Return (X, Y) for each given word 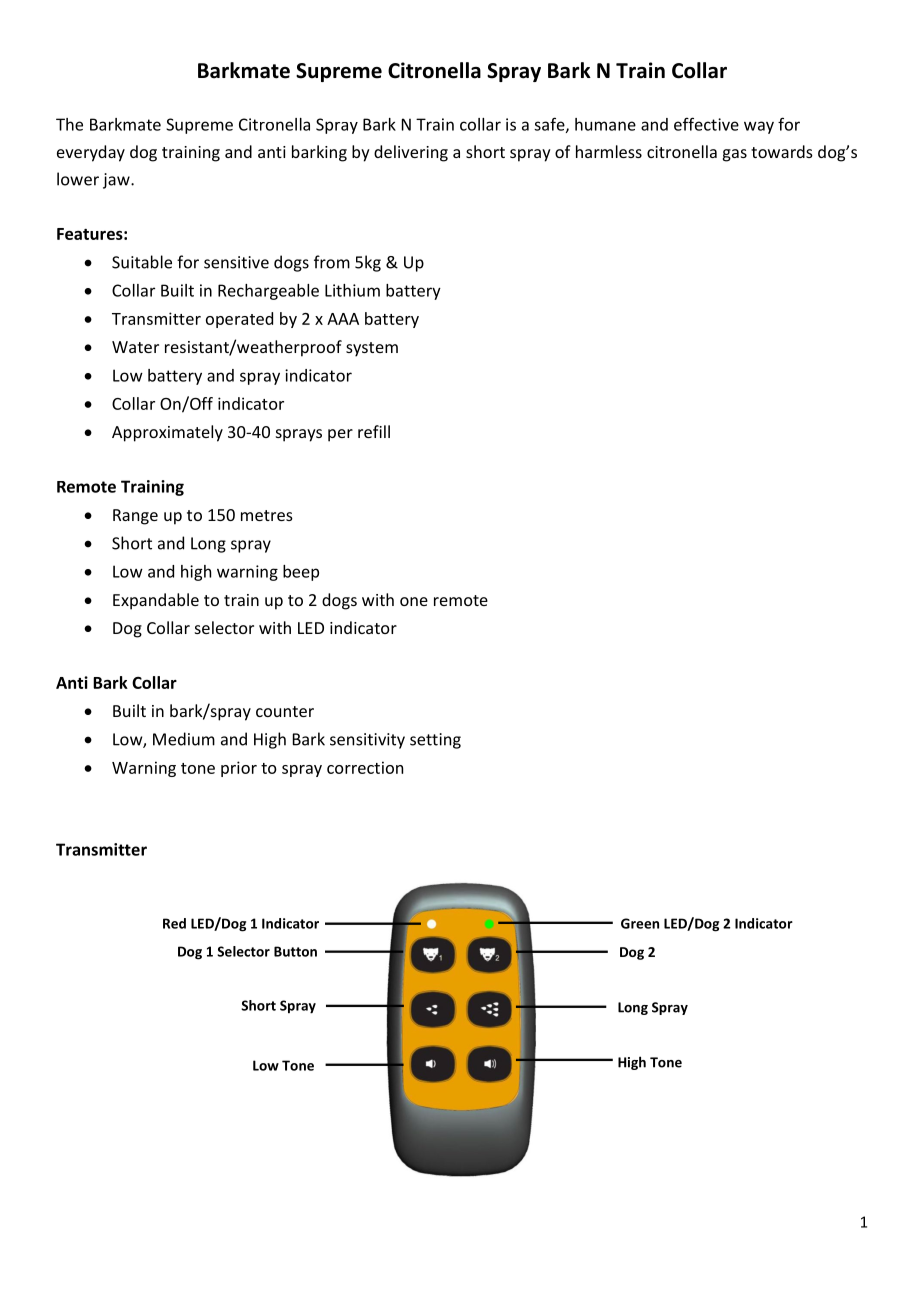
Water (135, 347)
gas (735, 155)
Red (174, 923)
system (372, 349)
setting (435, 741)
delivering (411, 153)
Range (135, 517)
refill (374, 431)
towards (782, 151)
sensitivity (367, 741)
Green (640, 923)
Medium (184, 739)
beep (301, 573)
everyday (91, 153)
